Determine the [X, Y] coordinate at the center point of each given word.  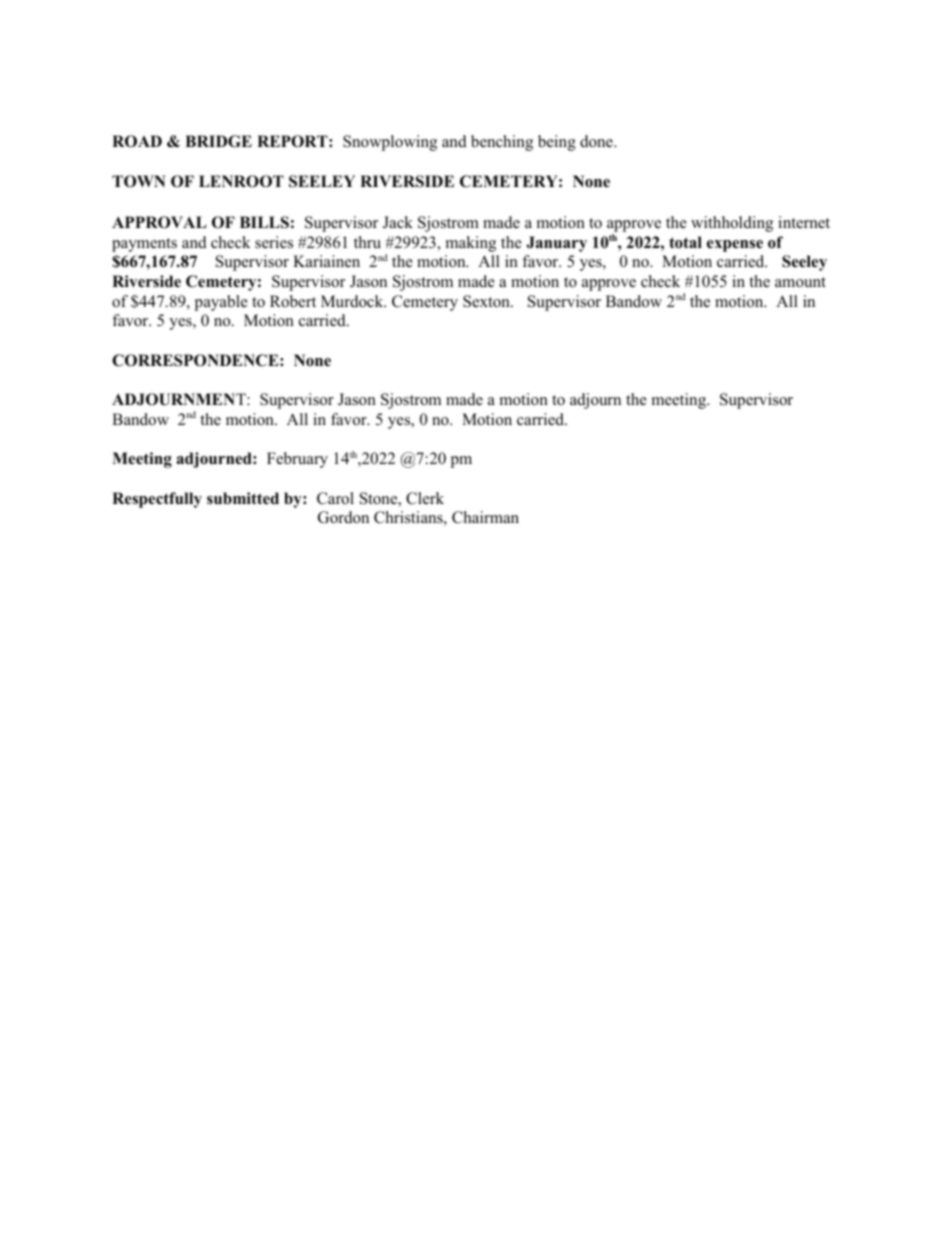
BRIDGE [218, 141]
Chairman [485, 517]
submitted [243, 498]
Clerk [425, 498]
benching [502, 143]
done [597, 141]
